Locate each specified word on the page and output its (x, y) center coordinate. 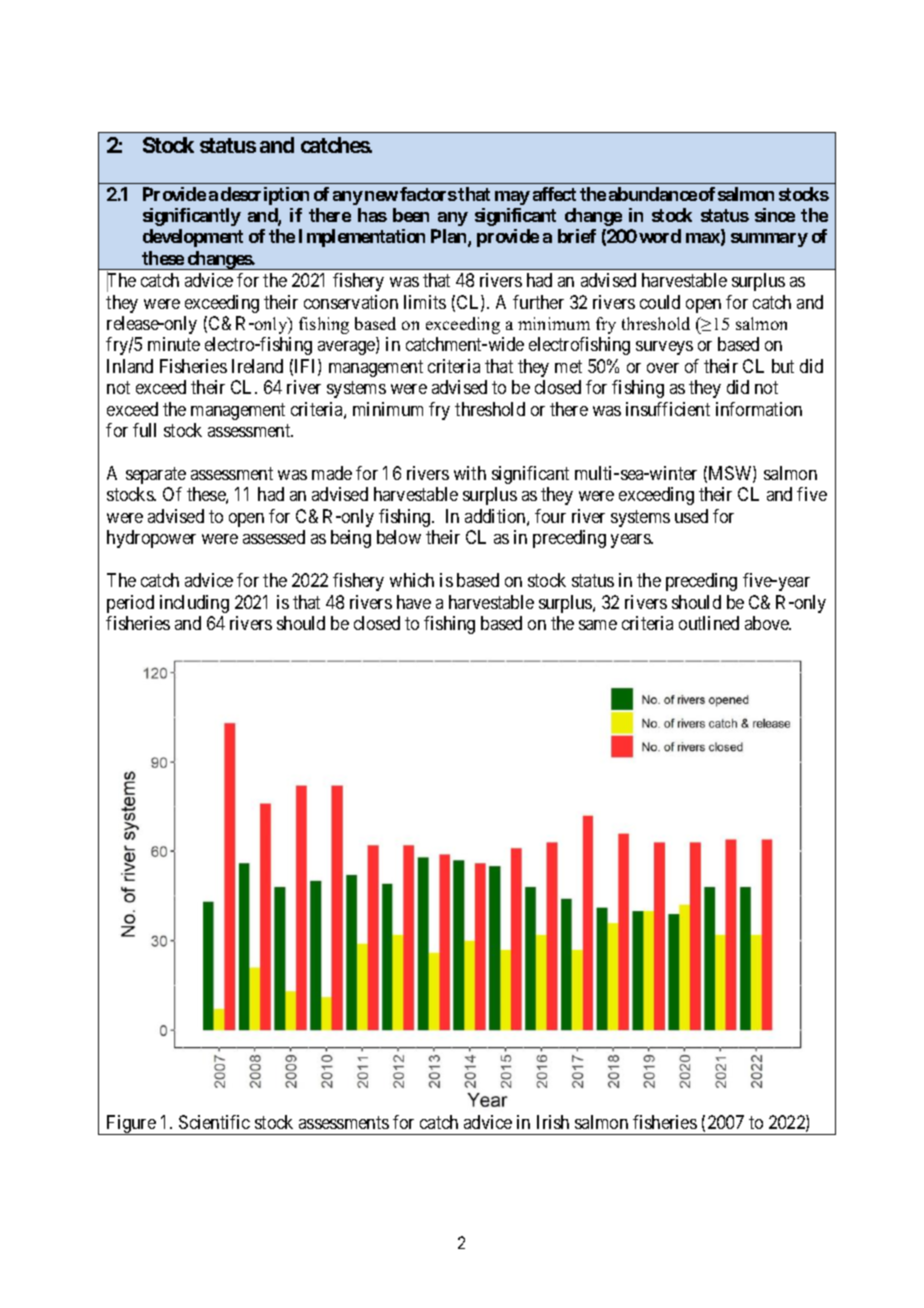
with (470, 473)
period (130, 604)
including (194, 604)
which (412, 580)
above (768, 623)
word (660, 236)
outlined (709, 623)
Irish (553, 1122)
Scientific (214, 1122)
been (411, 215)
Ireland (257, 366)
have (414, 602)
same (598, 625)
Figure (131, 1125)
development (193, 238)
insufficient (668, 409)
